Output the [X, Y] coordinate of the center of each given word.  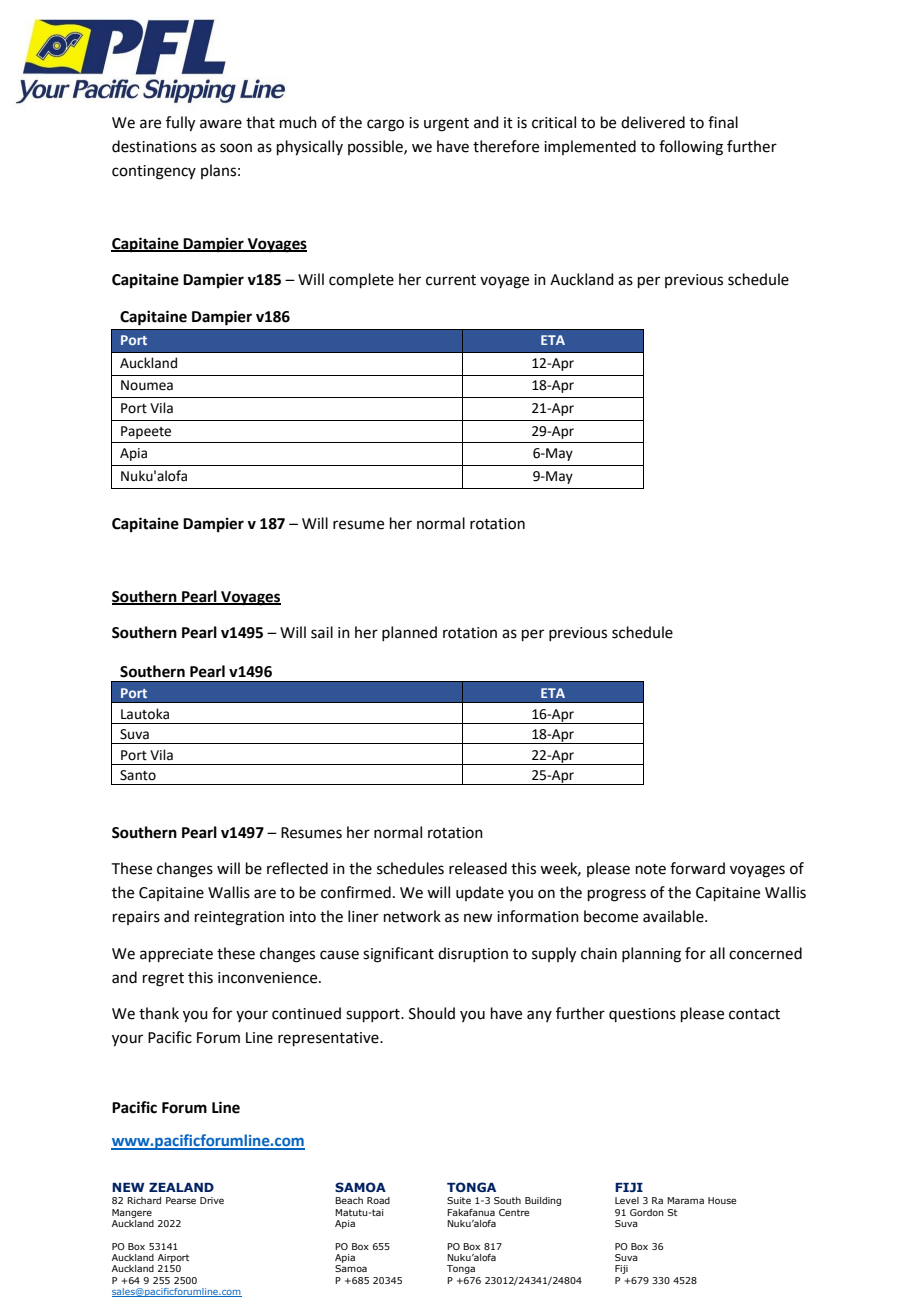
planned [409, 633]
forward [697, 868]
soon [236, 148]
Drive [212, 1200]
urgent [446, 125]
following [691, 148]
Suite [459, 1200]
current [451, 280]
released [478, 868]
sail [322, 632]
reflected [297, 868]
